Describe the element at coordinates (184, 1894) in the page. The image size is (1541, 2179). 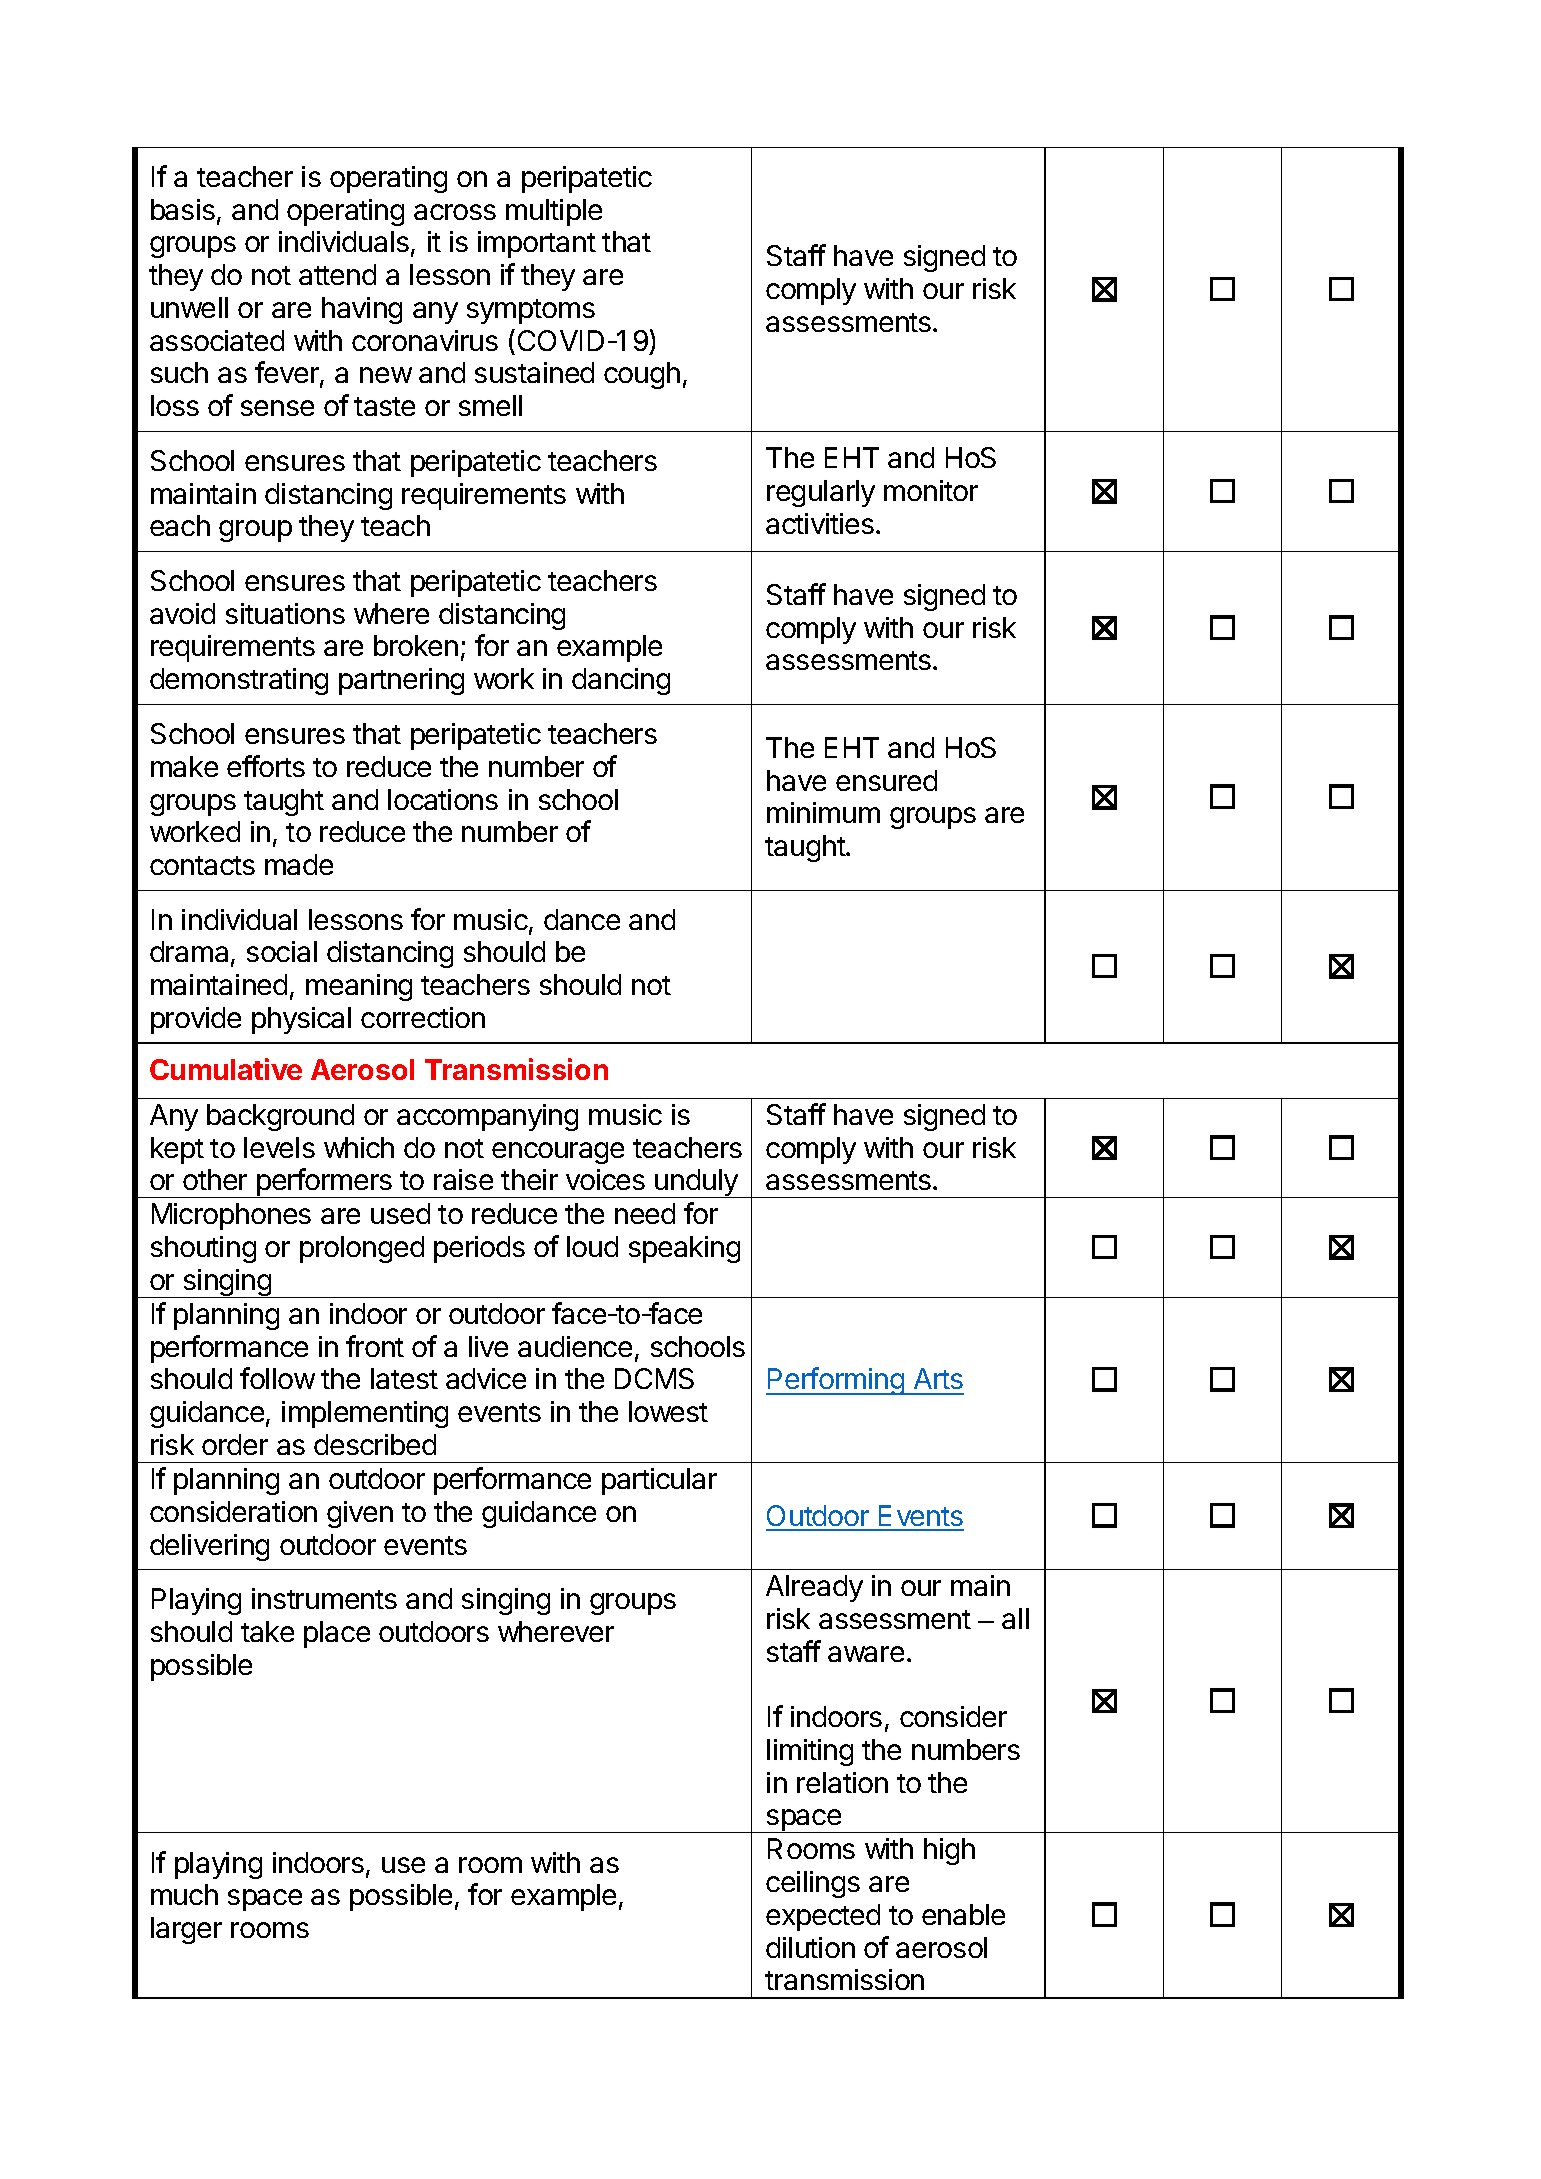
I see `much` at that location.
